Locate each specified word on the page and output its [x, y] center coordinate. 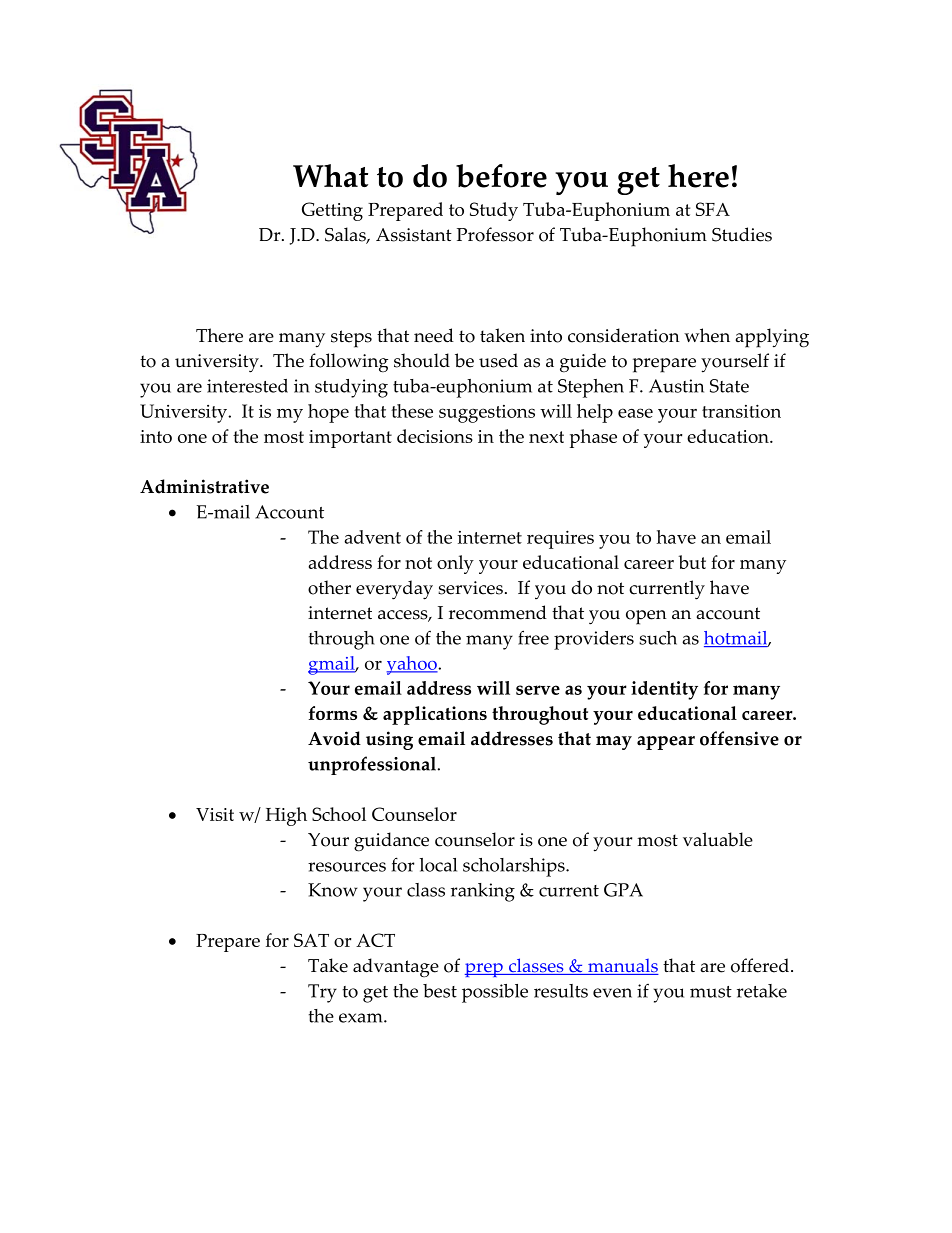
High [286, 816]
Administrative [204, 486]
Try [322, 993]
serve [538, 690]
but [692, 562]
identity [664, 690]
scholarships [515, 867]
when [707, 335]
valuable [718, 839]
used [498, 360]
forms [333, 713]
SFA [713, 209]
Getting [332, 211]
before [501, 176]
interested [247, 386]
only [455, 564]
